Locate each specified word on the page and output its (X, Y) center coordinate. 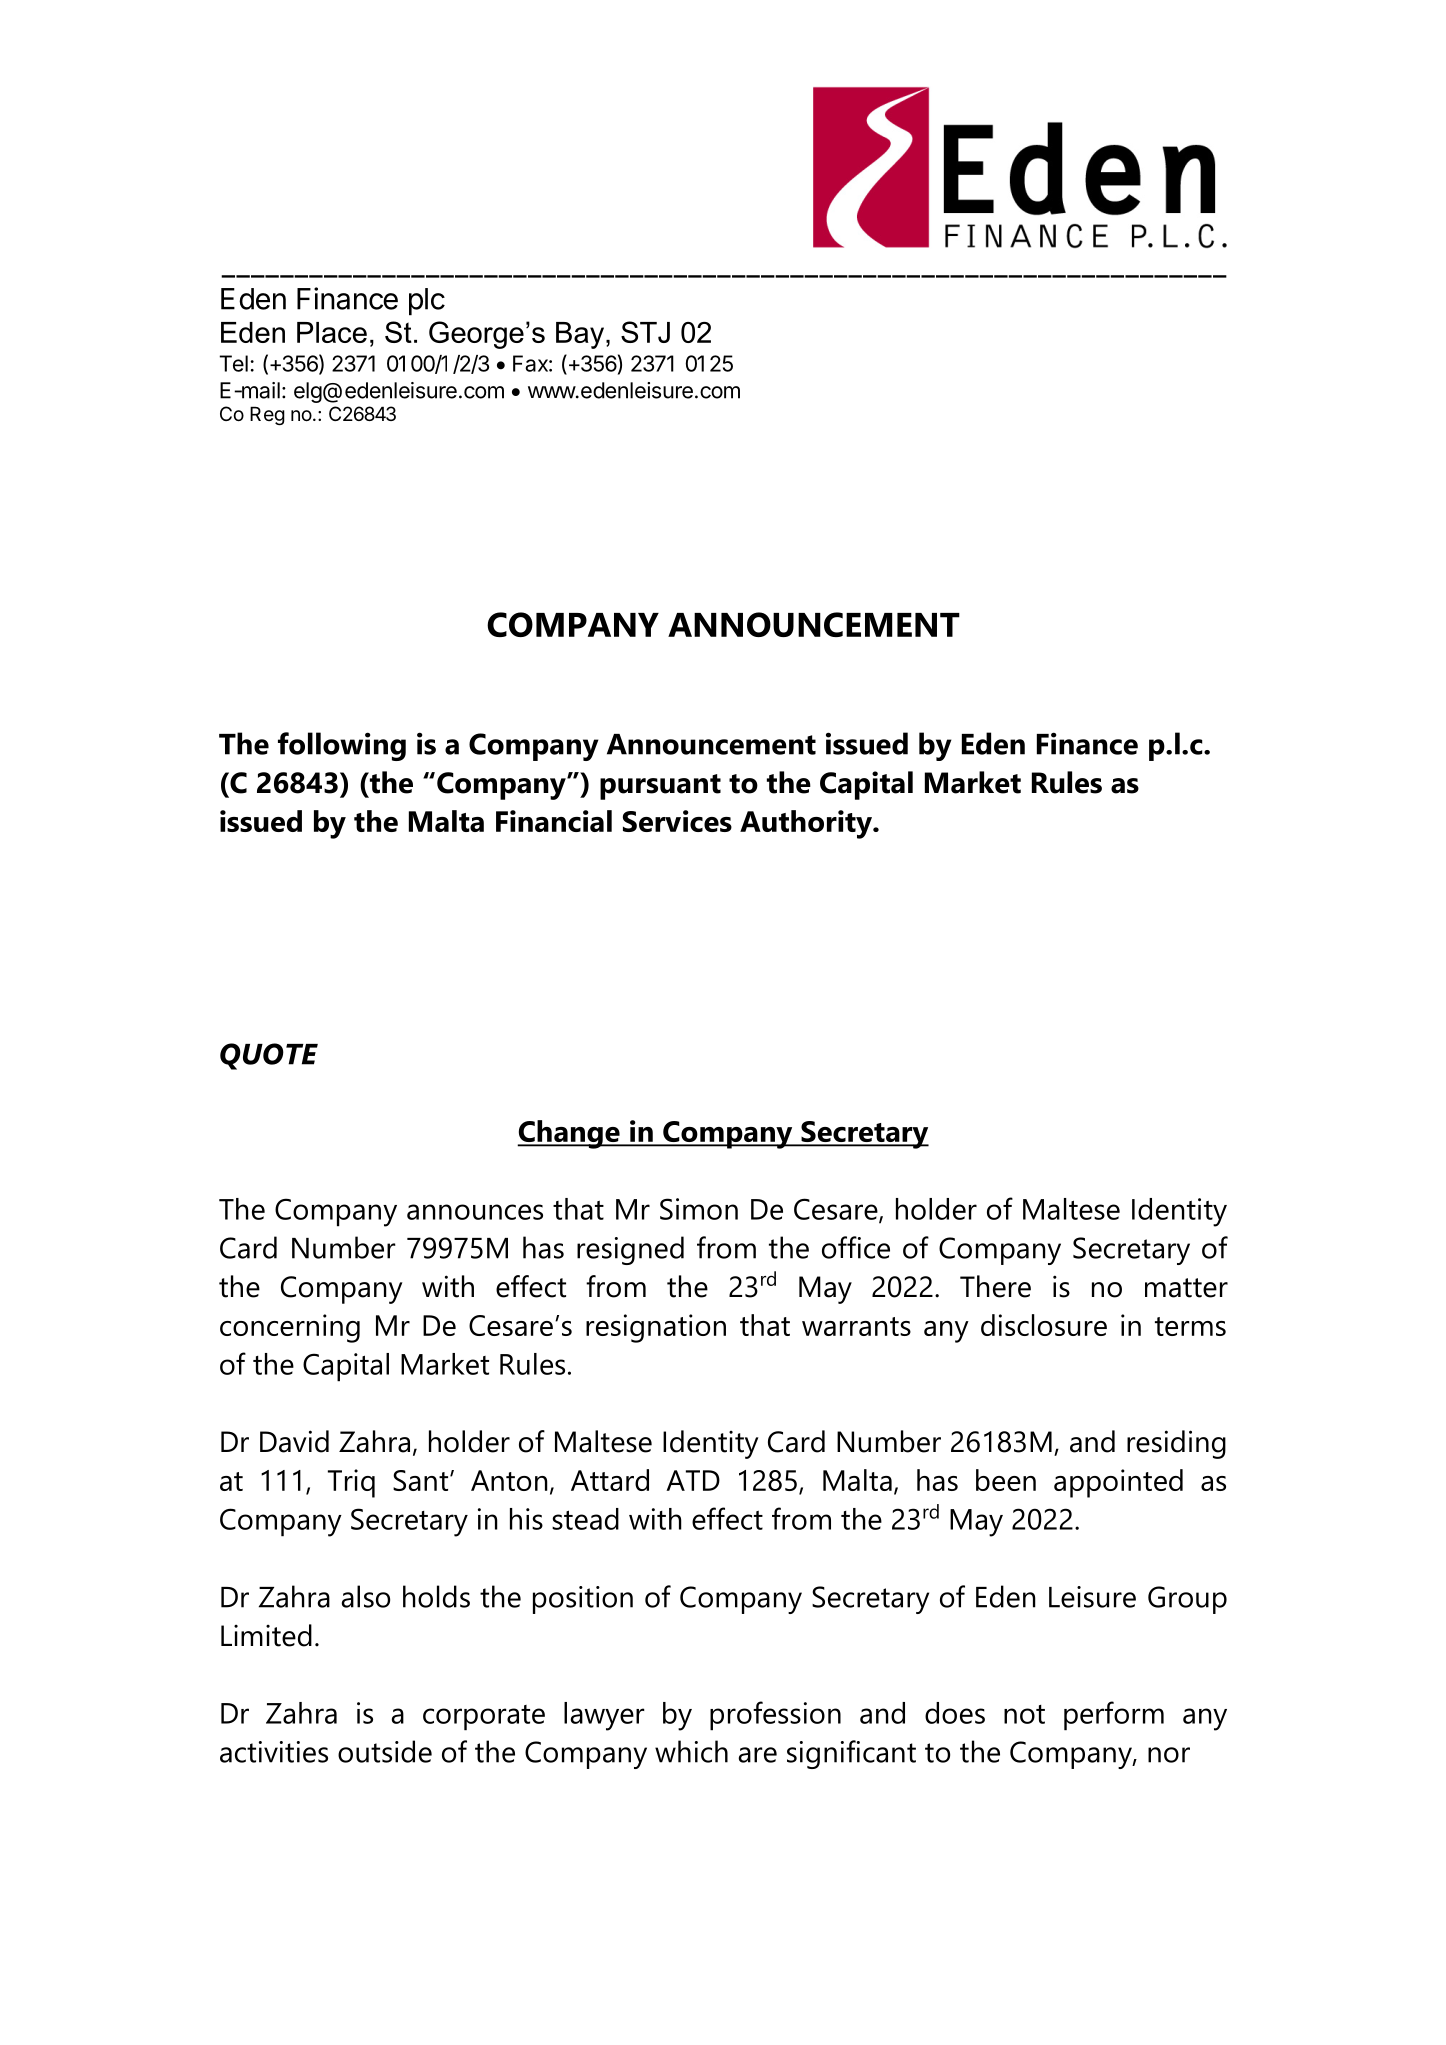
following (342, 746)
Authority (807, 824)
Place (332, 332)
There (995, 1286)
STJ (645, 332)
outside (385, 1751)
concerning (290, 1328)
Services (677, 821)
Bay (580, 335)
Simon (699, 1209)
